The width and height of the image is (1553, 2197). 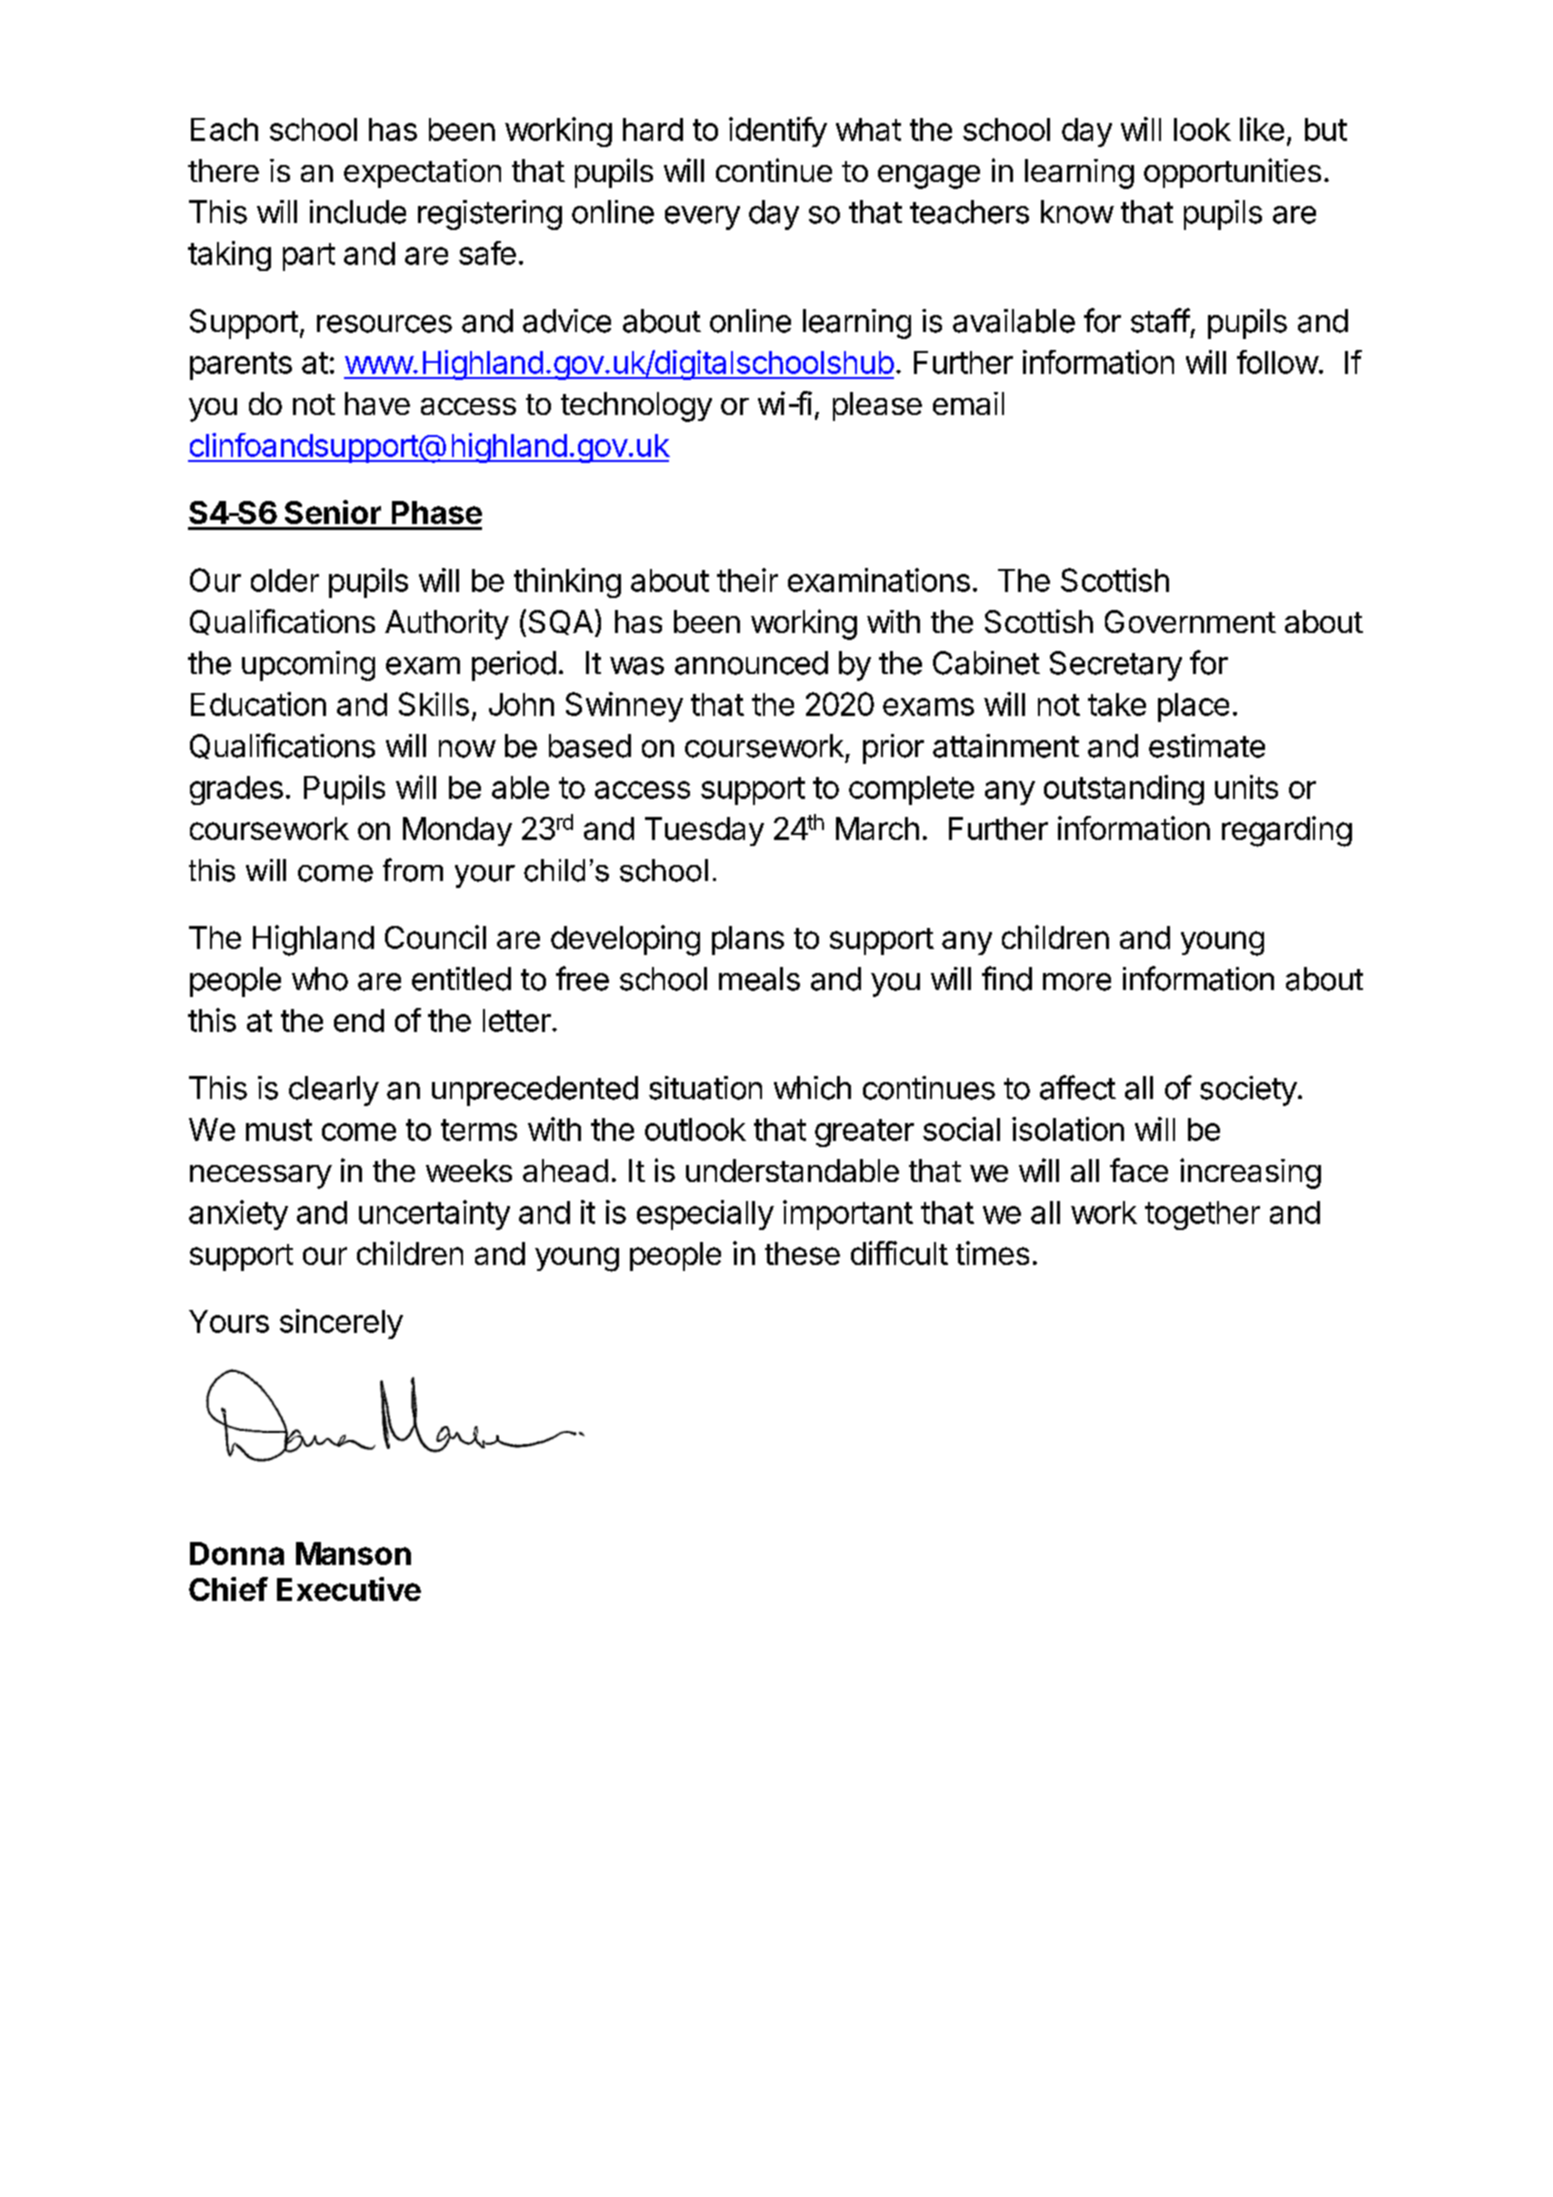 What do you see at coordinates (434, 704) in the image?
I see `Skills` at bounding box center [434, 704].
